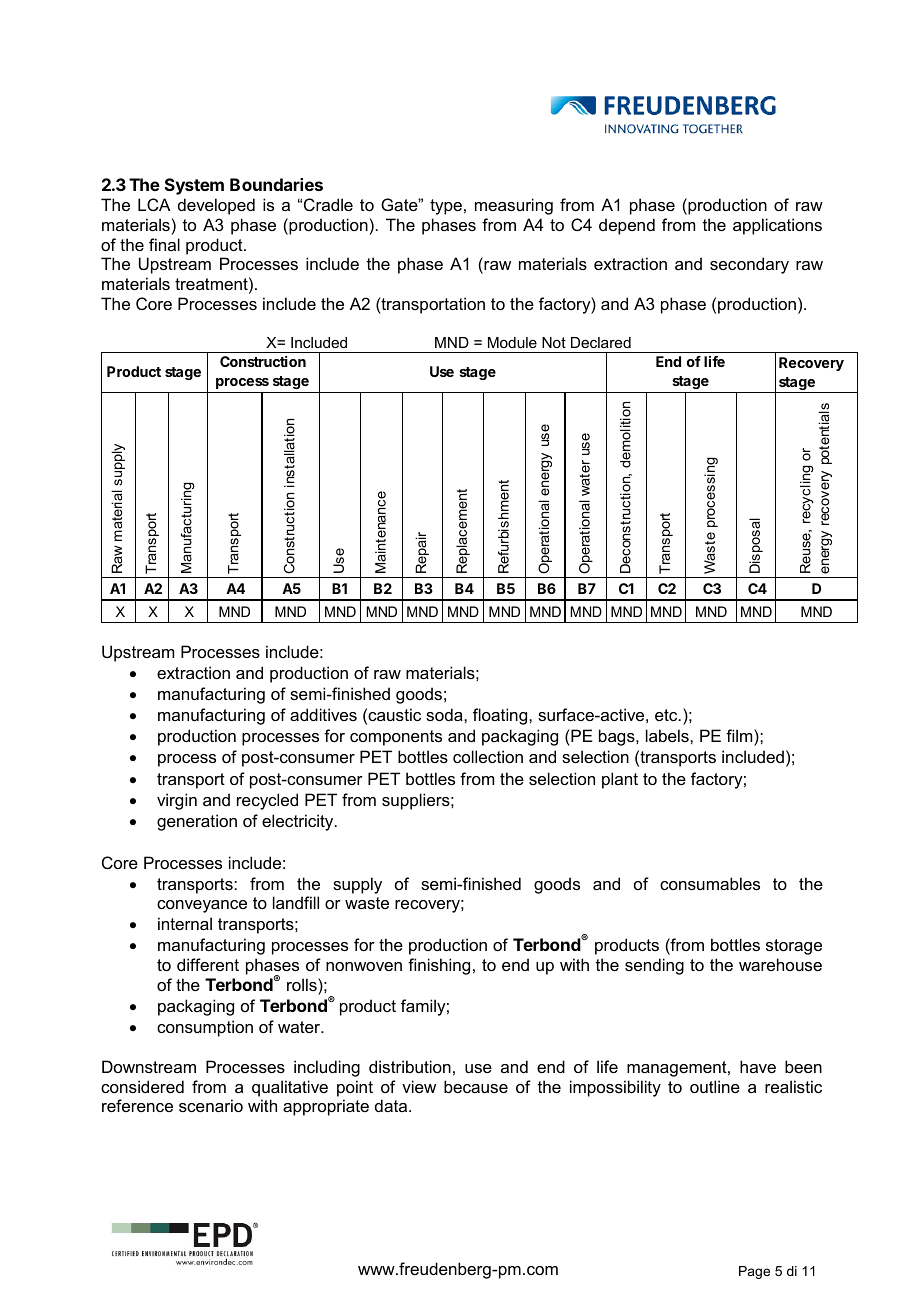 The image size is (924, 1308). Describe the element at coordinates (780, 964) in the image. I see `warehouse` at that location.
